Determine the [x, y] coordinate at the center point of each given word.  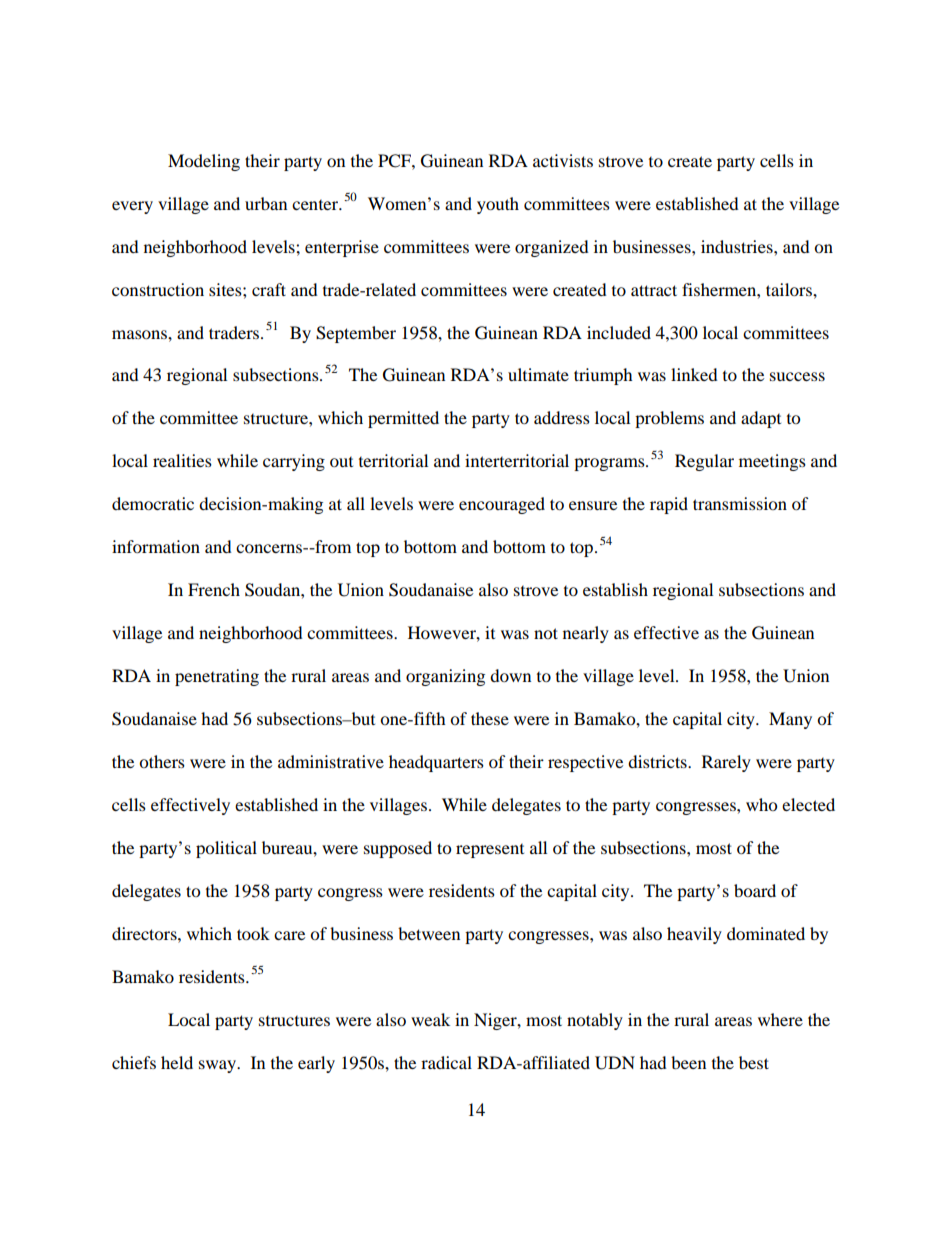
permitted [403, 419]
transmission [740, 503]
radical [446, 1062]
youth [498, 205]
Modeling [204, 162]
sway [218, 1066]
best [754, 1062]
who [761, 804]
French [214, 589]
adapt [761, 419]
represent [490, 851]
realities [182, 460]
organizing [445, 677]
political [226, 849]
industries [738, 246]
